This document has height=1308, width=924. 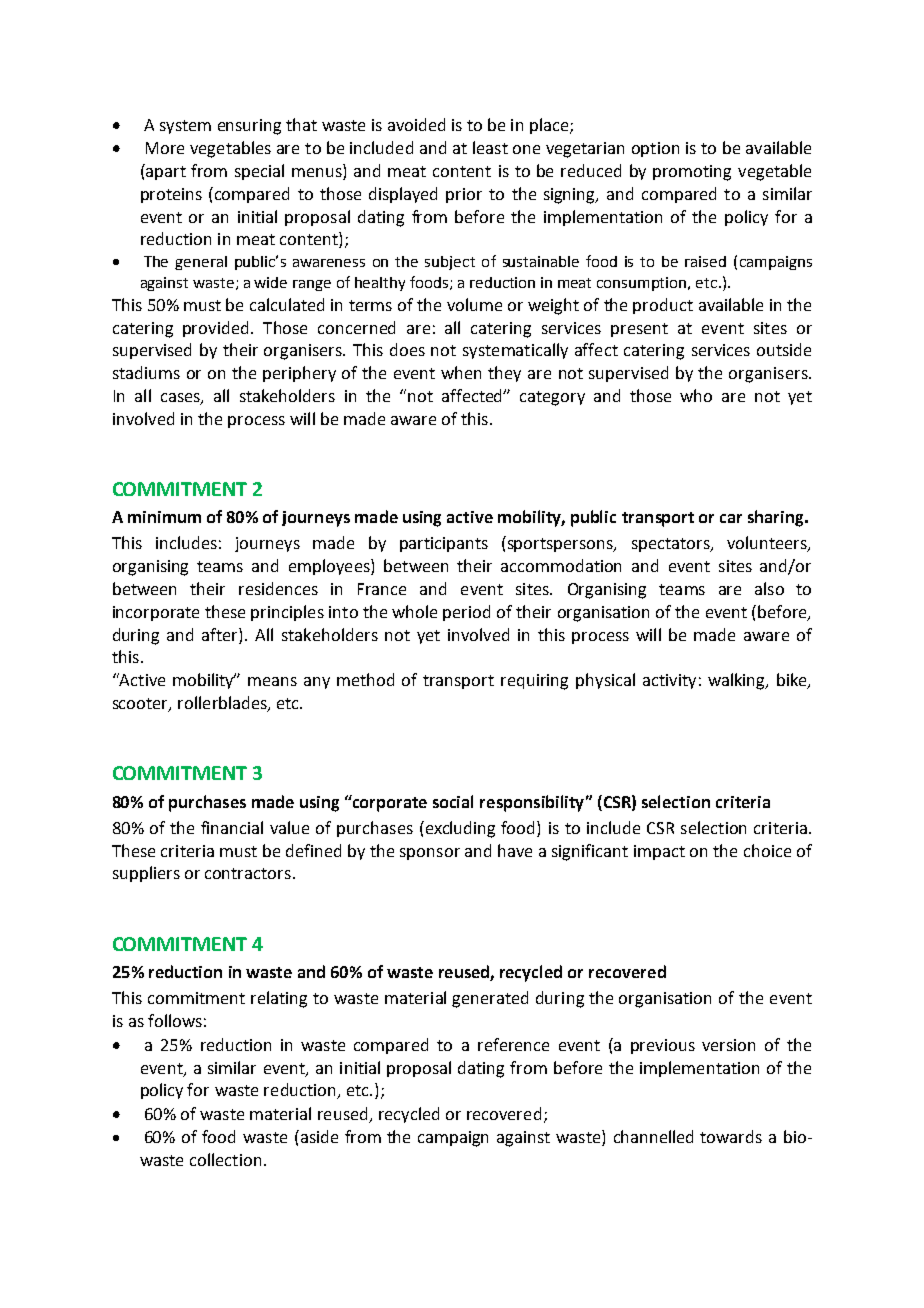 What do you see at coordinates (692, 173) in the document?
I see `promoting` at bounding box center [692, 173].
